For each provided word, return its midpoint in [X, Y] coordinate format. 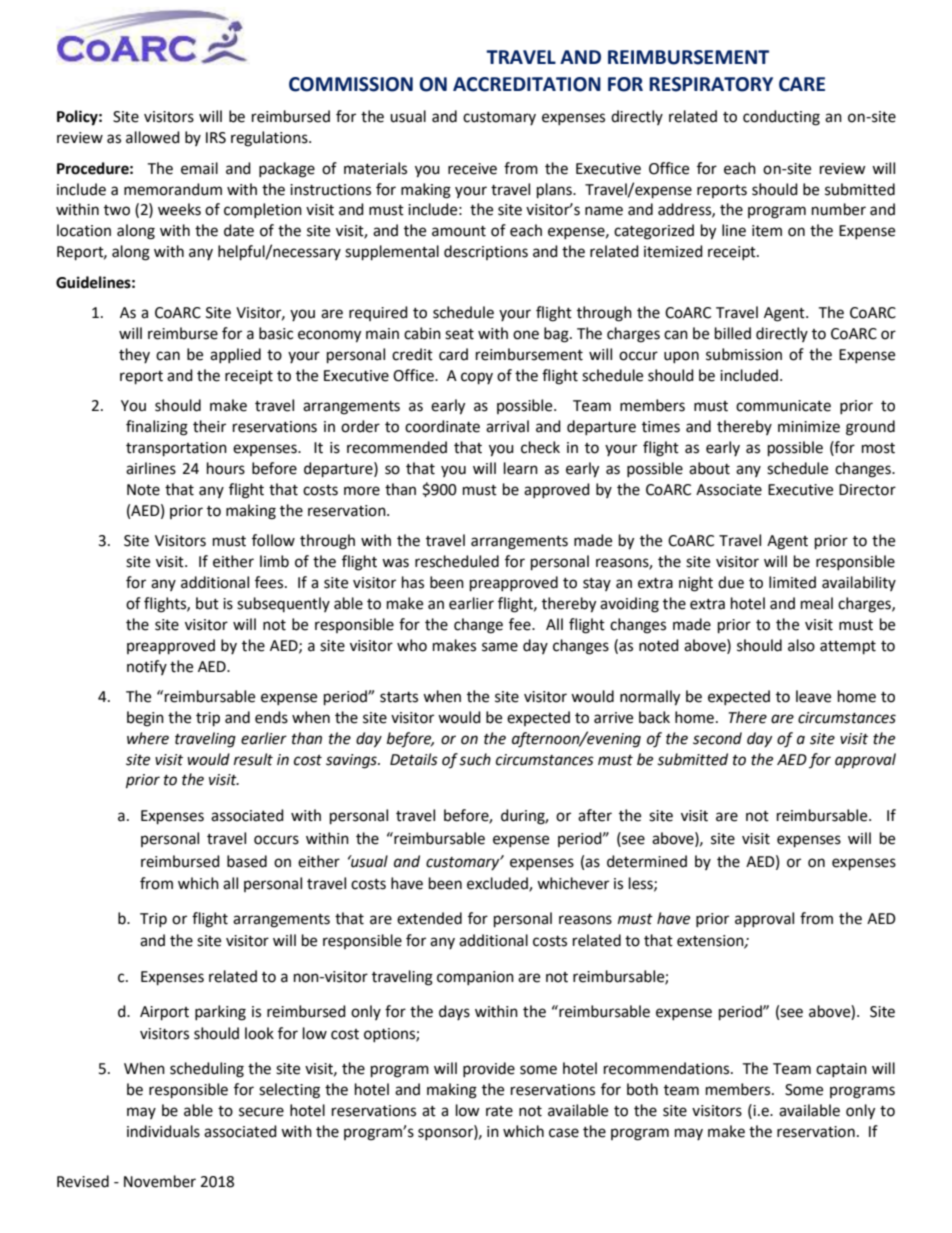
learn [521, 468]
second [717, 738]
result [253, 759]
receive [472, 169]
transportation [176, 449]
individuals [163, 1131]
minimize [809, 427]
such [475, 759]
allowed [153, 137]
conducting [781, 118]
